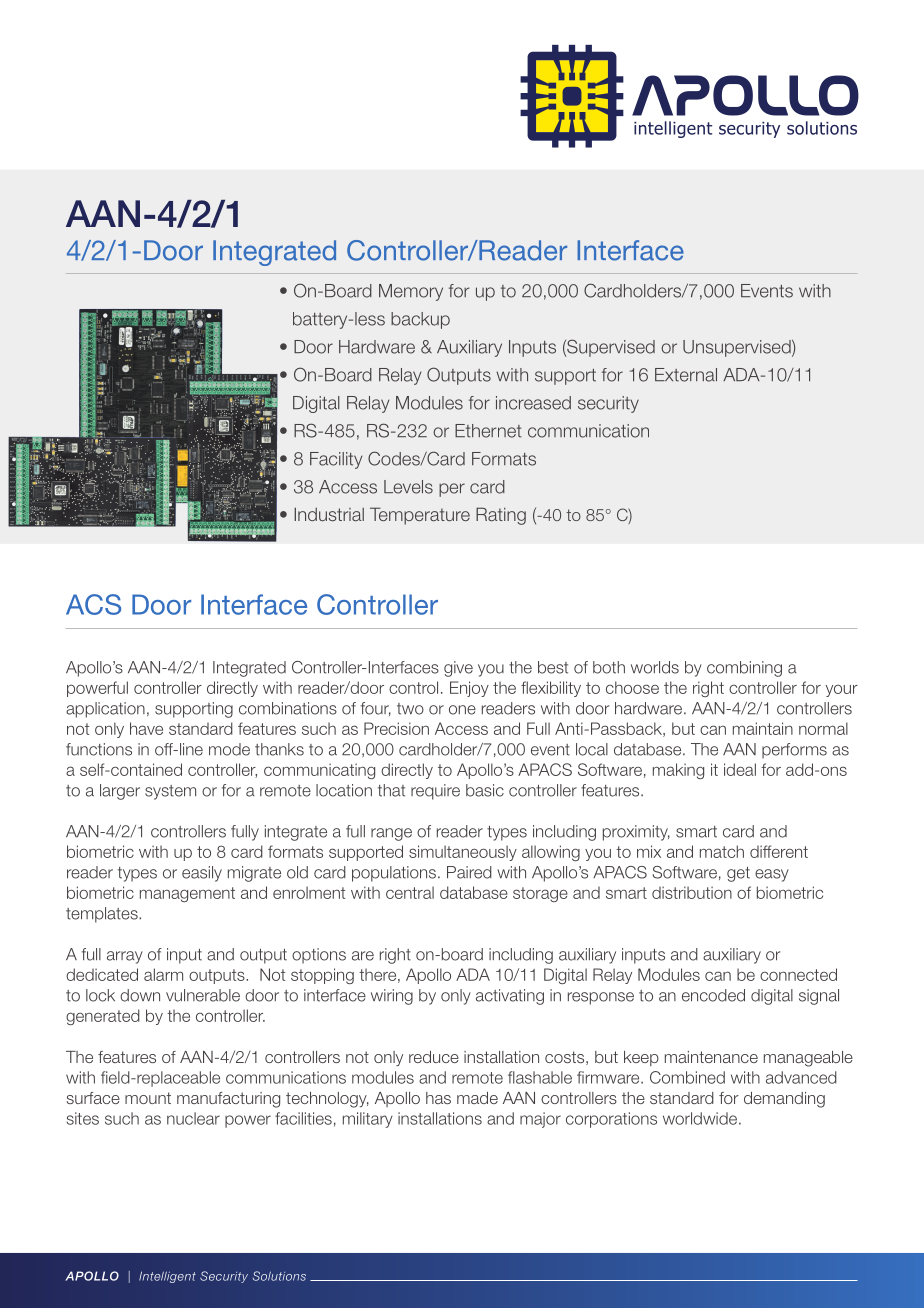 The width and height of the page is (924, 1308). What do you see at coordinates (420, 320) in the page?
I see `backup` at bounding box center [420, 320].
